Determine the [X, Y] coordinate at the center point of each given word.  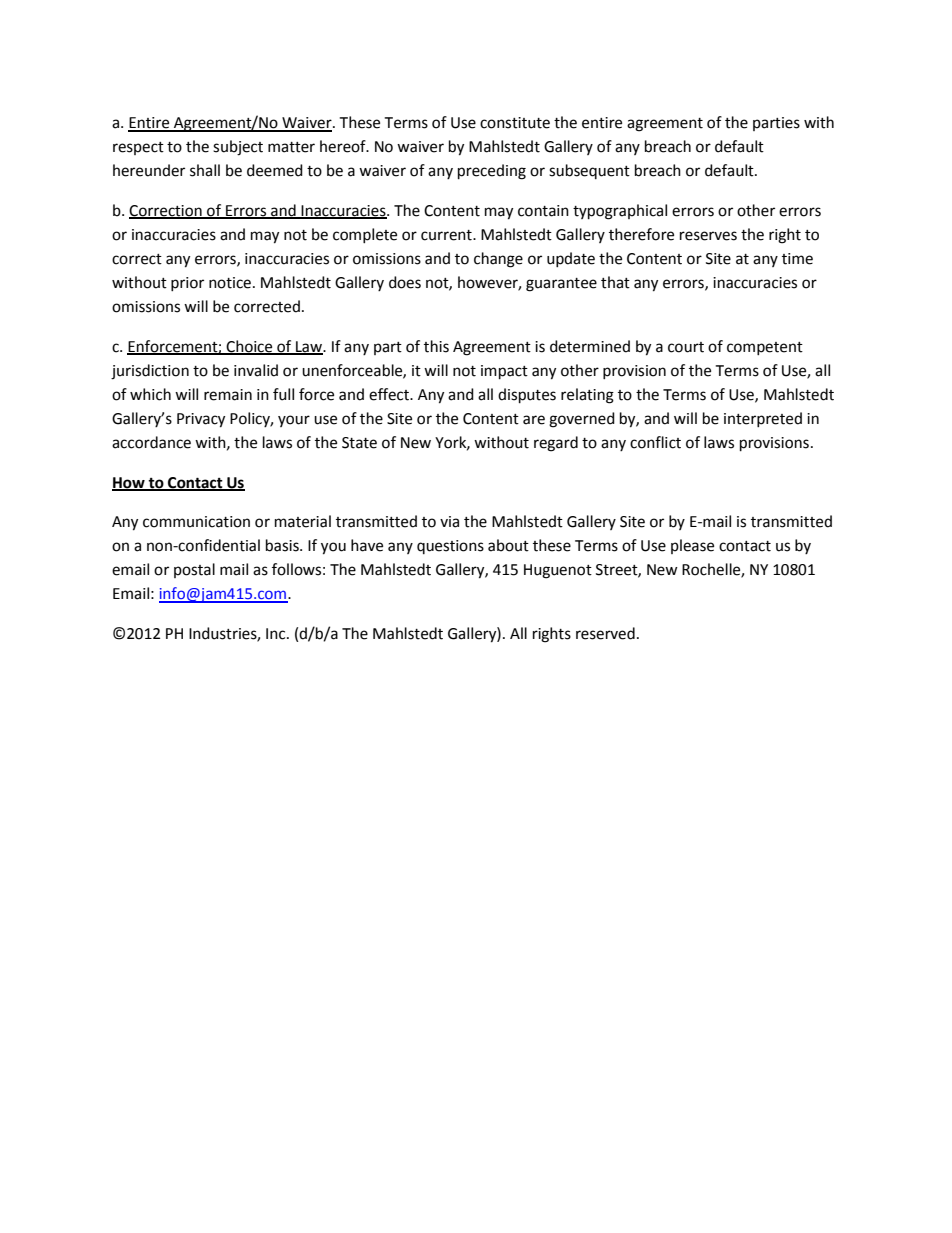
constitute [515, 123]
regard [556, 444]
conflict [655, 442]
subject [238, 148]
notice [230, 283]
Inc [277, 634]
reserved [605, 633]
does [405, 282]
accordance [151, 442]
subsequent [589, 171]
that [615, 282]
